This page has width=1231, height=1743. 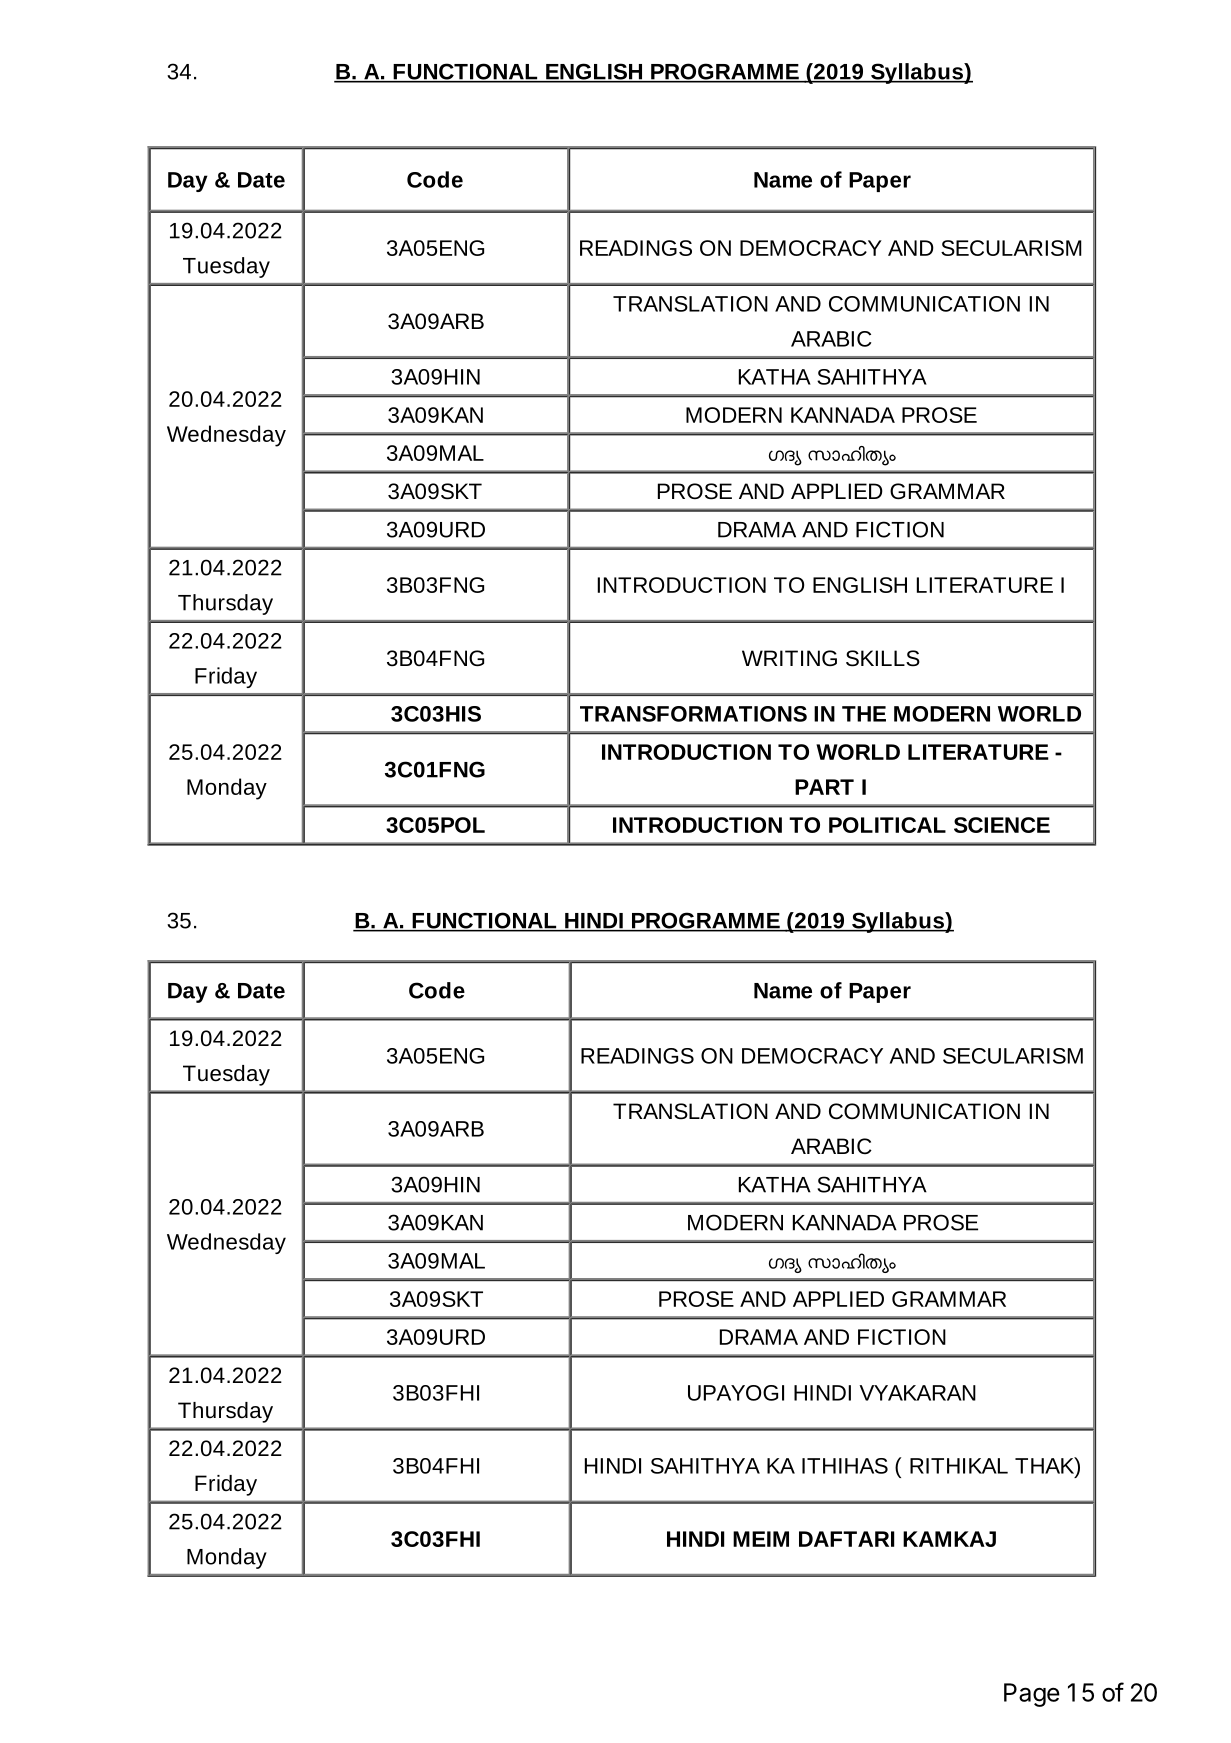 What do you see at coordinates (1032, 1695) in the page?
I see `Page` at bounding box center [1032, 1695].
